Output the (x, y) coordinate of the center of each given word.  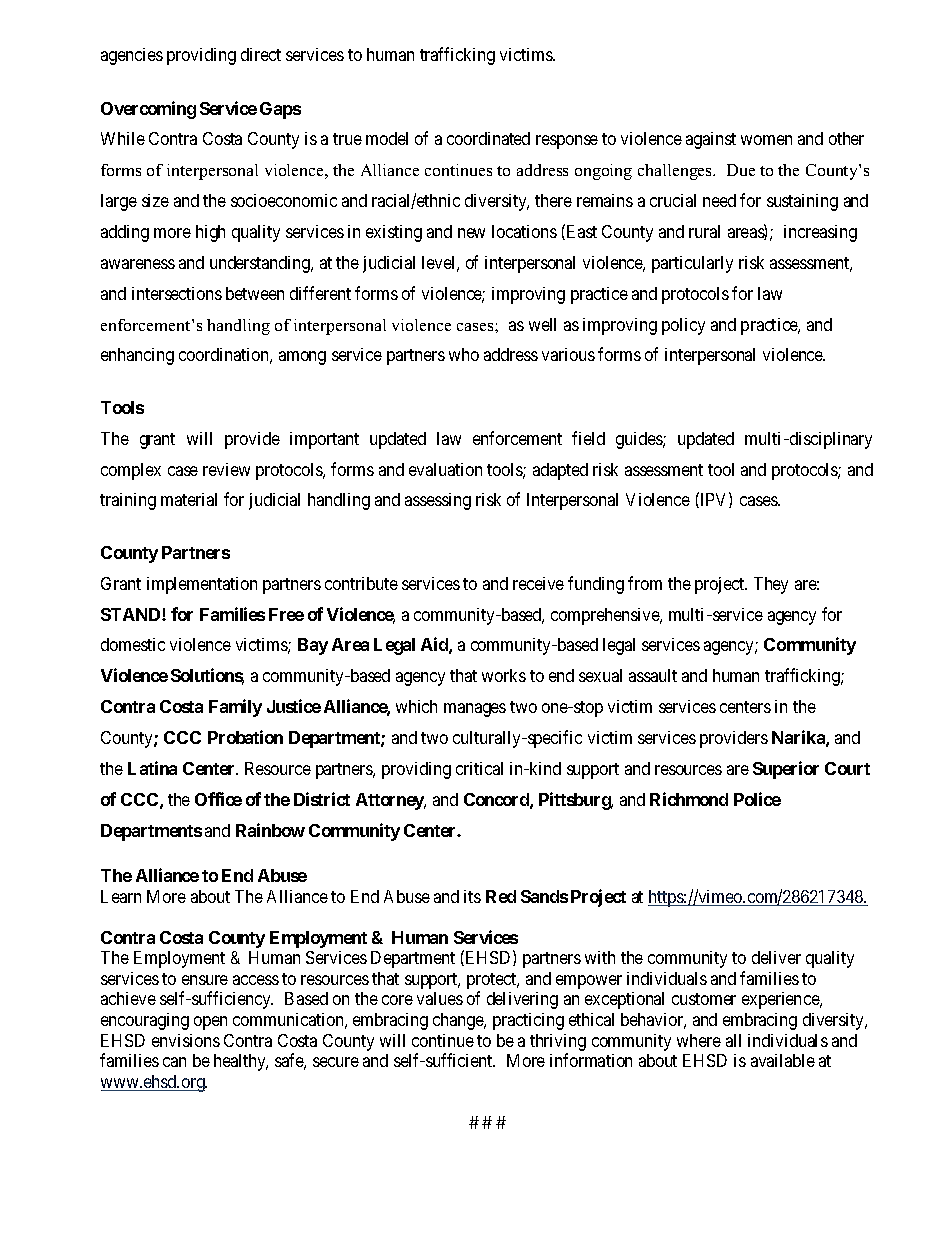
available (783, 1060)
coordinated (488, 138)
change (459, 1021)
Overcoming (148, 110)
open (210, 1023)
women (766, 140)
